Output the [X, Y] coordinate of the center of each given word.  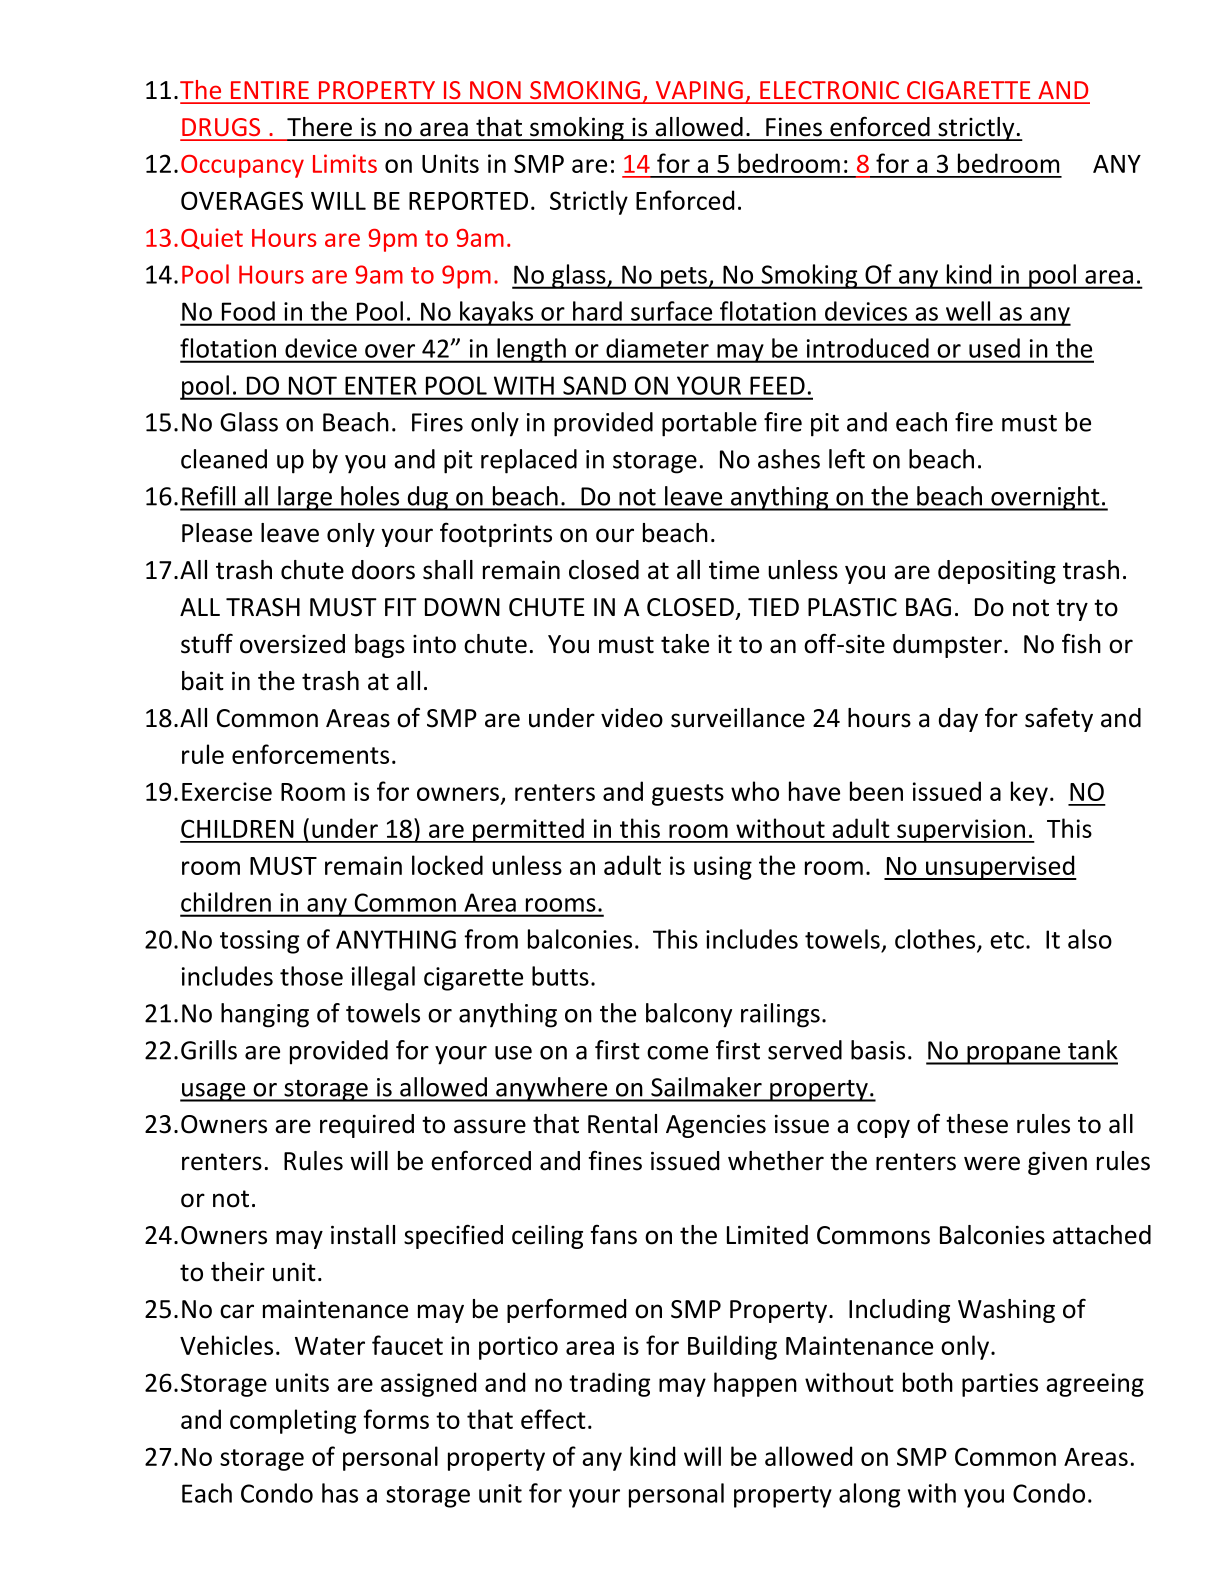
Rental [622, 1124]
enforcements [310, 754]
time [734, 570]
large [305, 498]
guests [688, 795]
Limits [345, 163]
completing [293, 1421]
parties [1000, 1385]
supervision [961, 831]
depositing [997, 572]
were [992, 1163]
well [968, 311]
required [367, 1126]
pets [684, 278]
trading [609, 1384]
